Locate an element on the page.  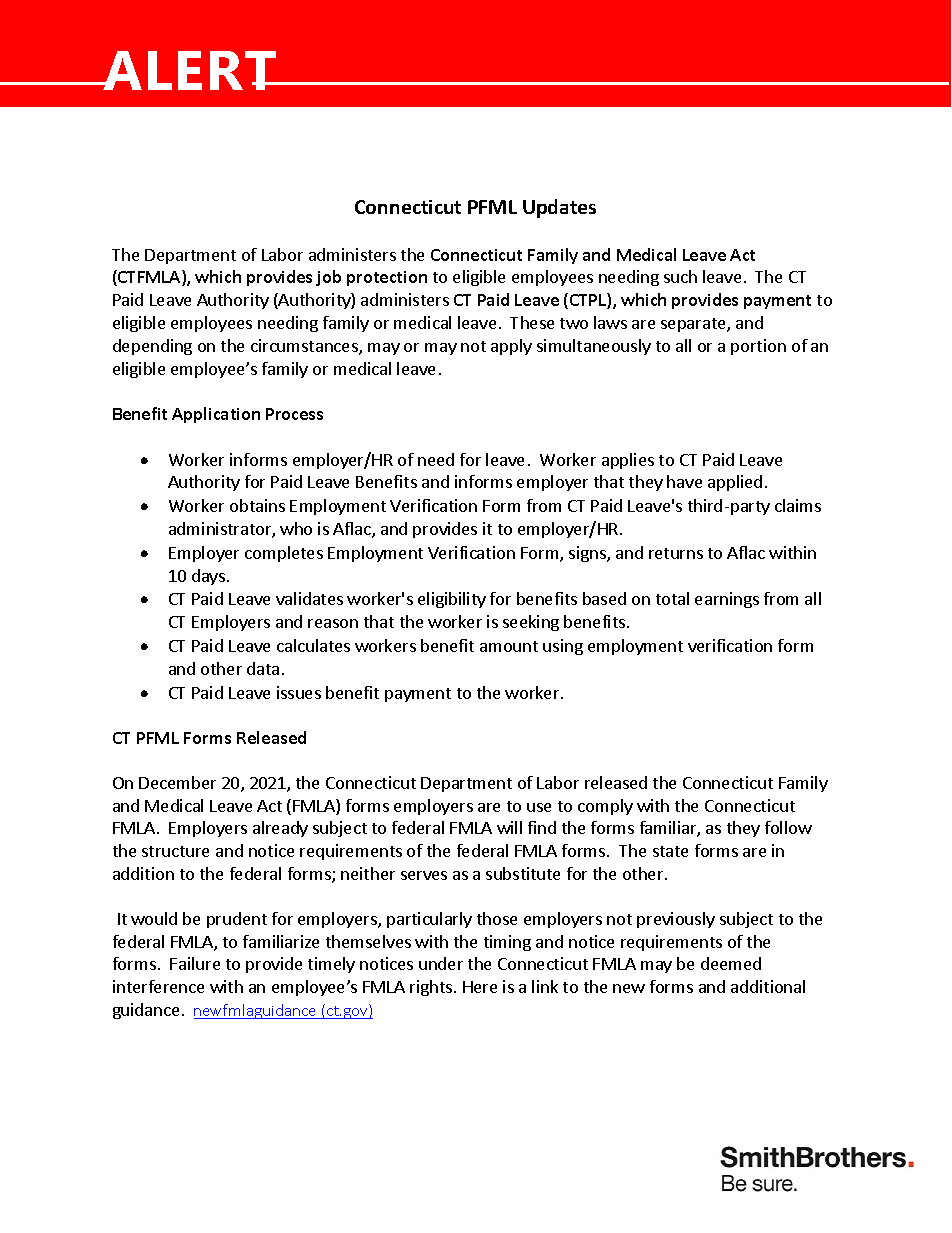
obtains is located at coordinates (257, 505).
